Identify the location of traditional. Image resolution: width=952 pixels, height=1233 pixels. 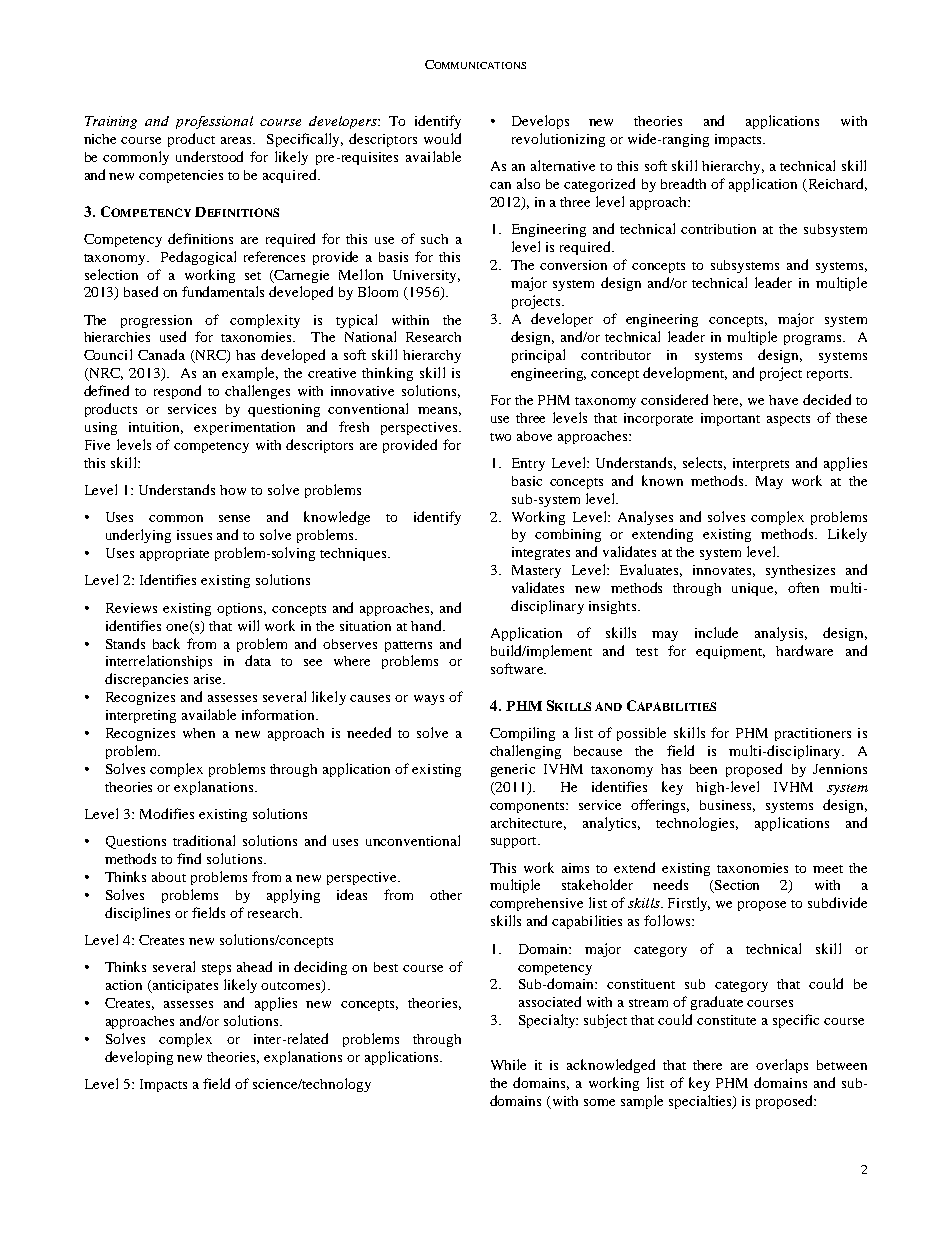
(204, 840).
